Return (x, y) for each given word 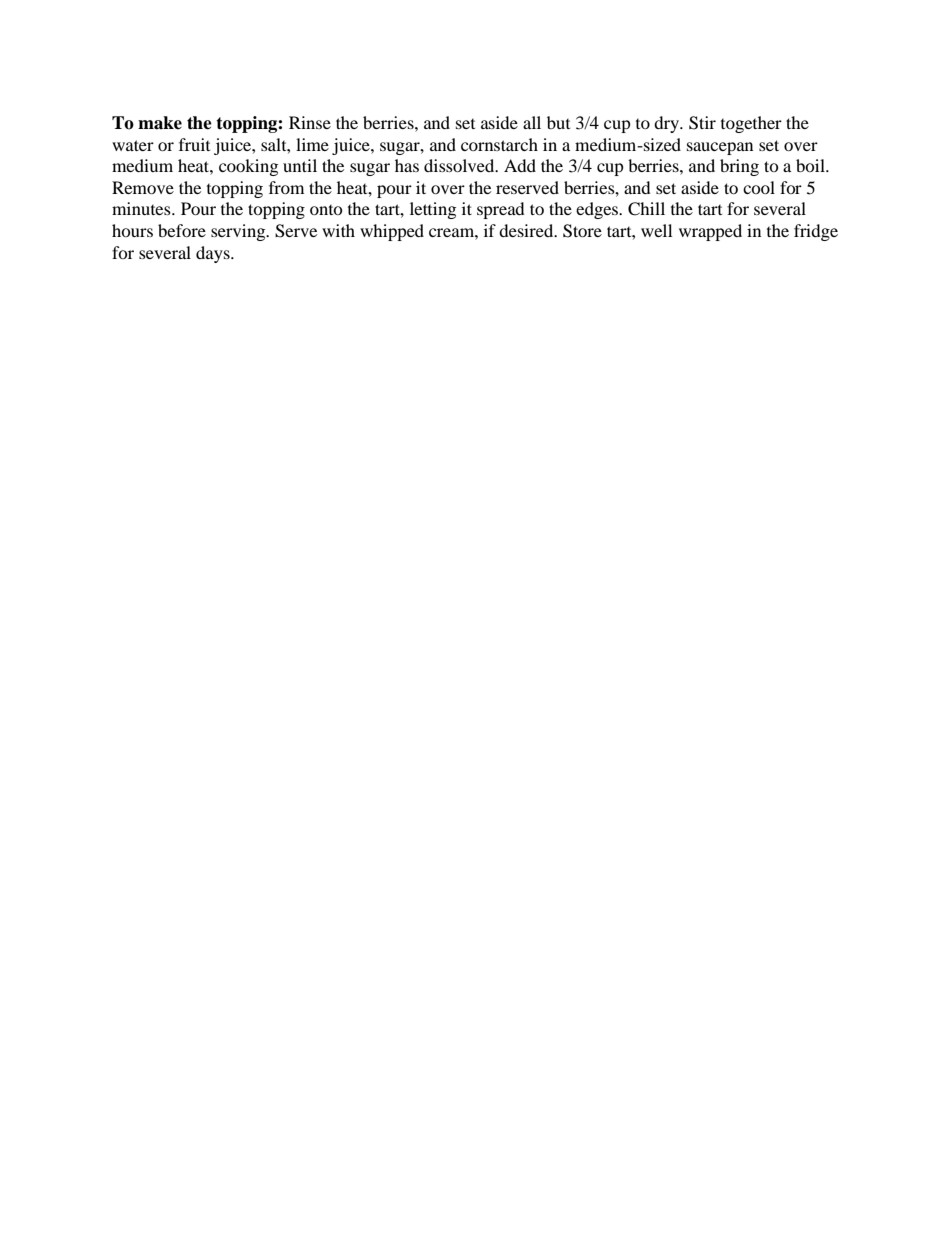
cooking (248, 167)
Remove (143, 187)
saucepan (720, 148)
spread (501, 210)
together (751, 124)
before (182, 230)
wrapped (710, 232)
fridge (816, 232)
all (532, 122)
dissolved (460, 165)
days (214, 254)
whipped (392, 232)
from (286, 187)
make (160, 123)
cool (759, 187)
